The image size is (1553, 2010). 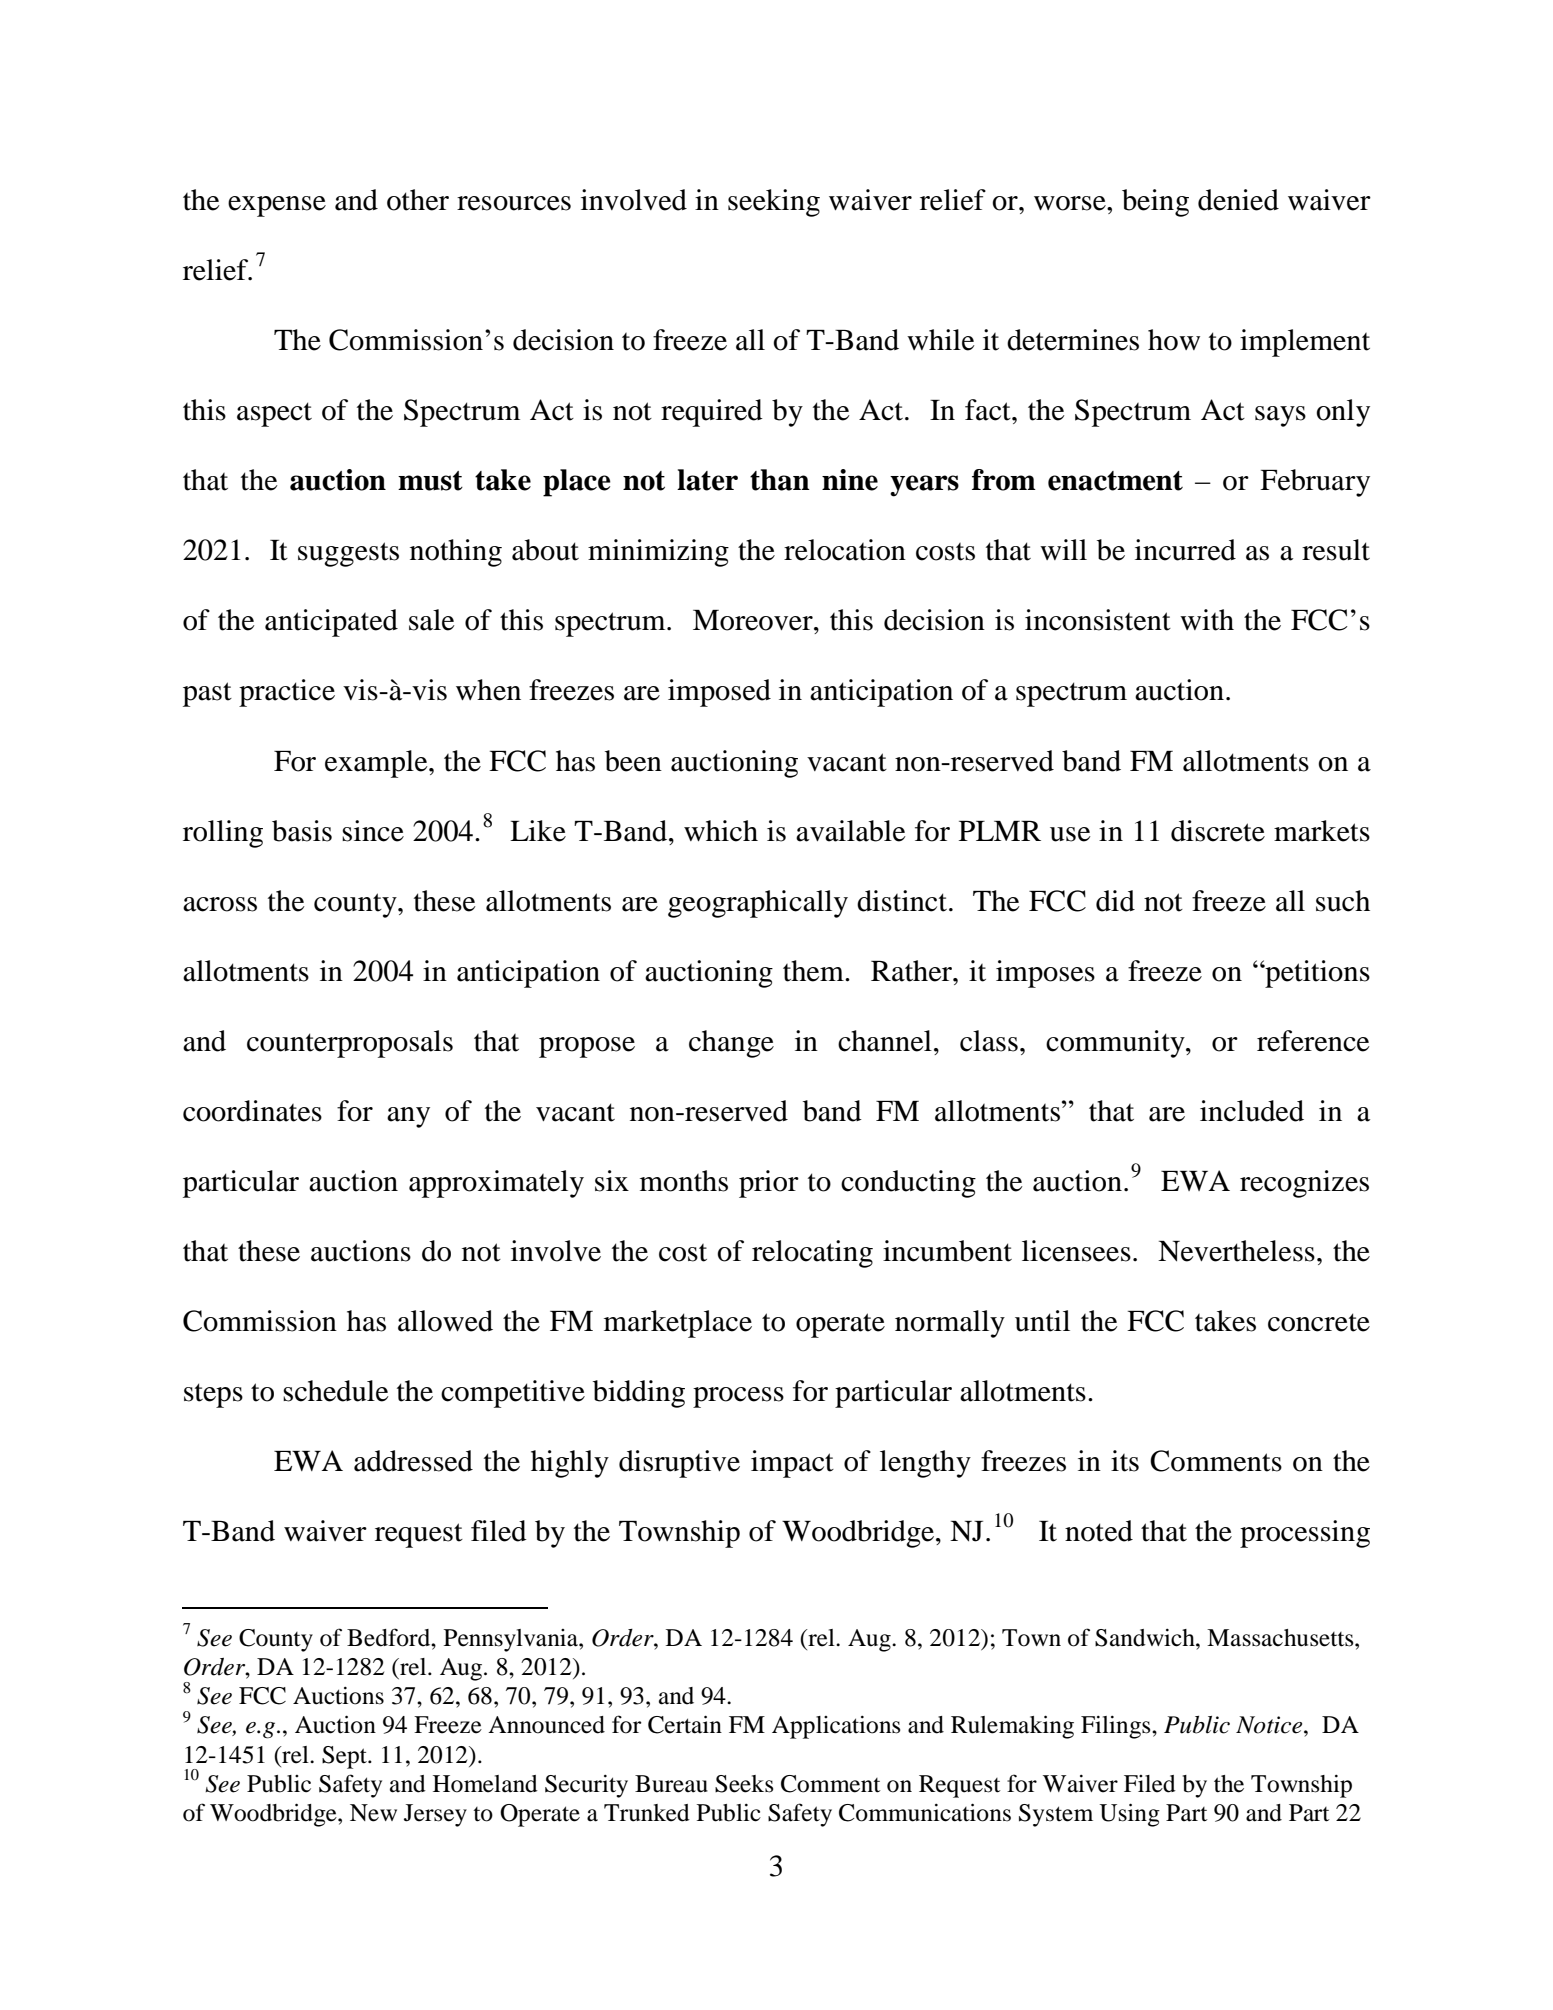 What do you see at coordinates (814, 971) in the screenshot?
I see `them` at bounding box center [814, 971].
